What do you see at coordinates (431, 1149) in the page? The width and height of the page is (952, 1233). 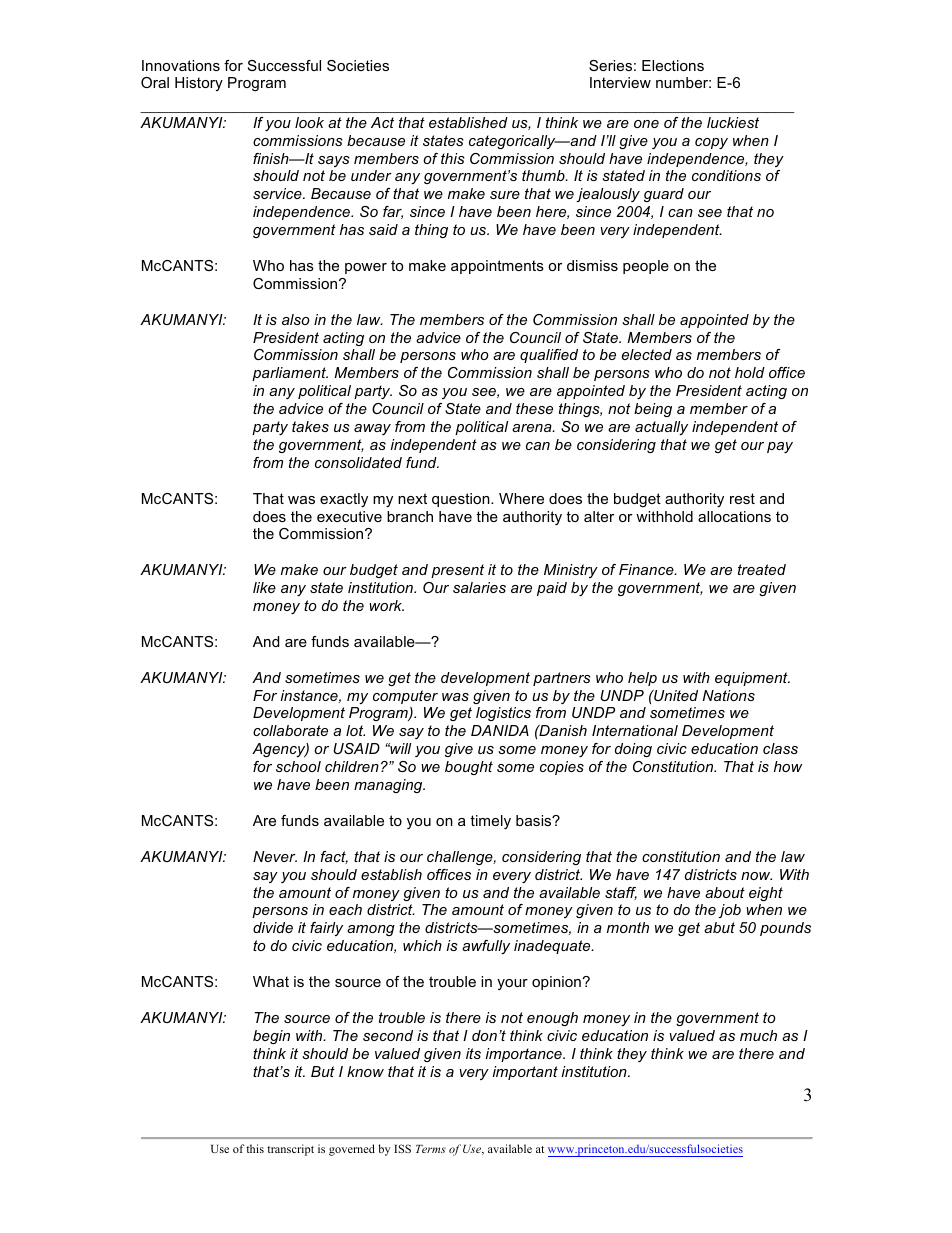 I see `Terms` at bounding box center [431, 1149].
